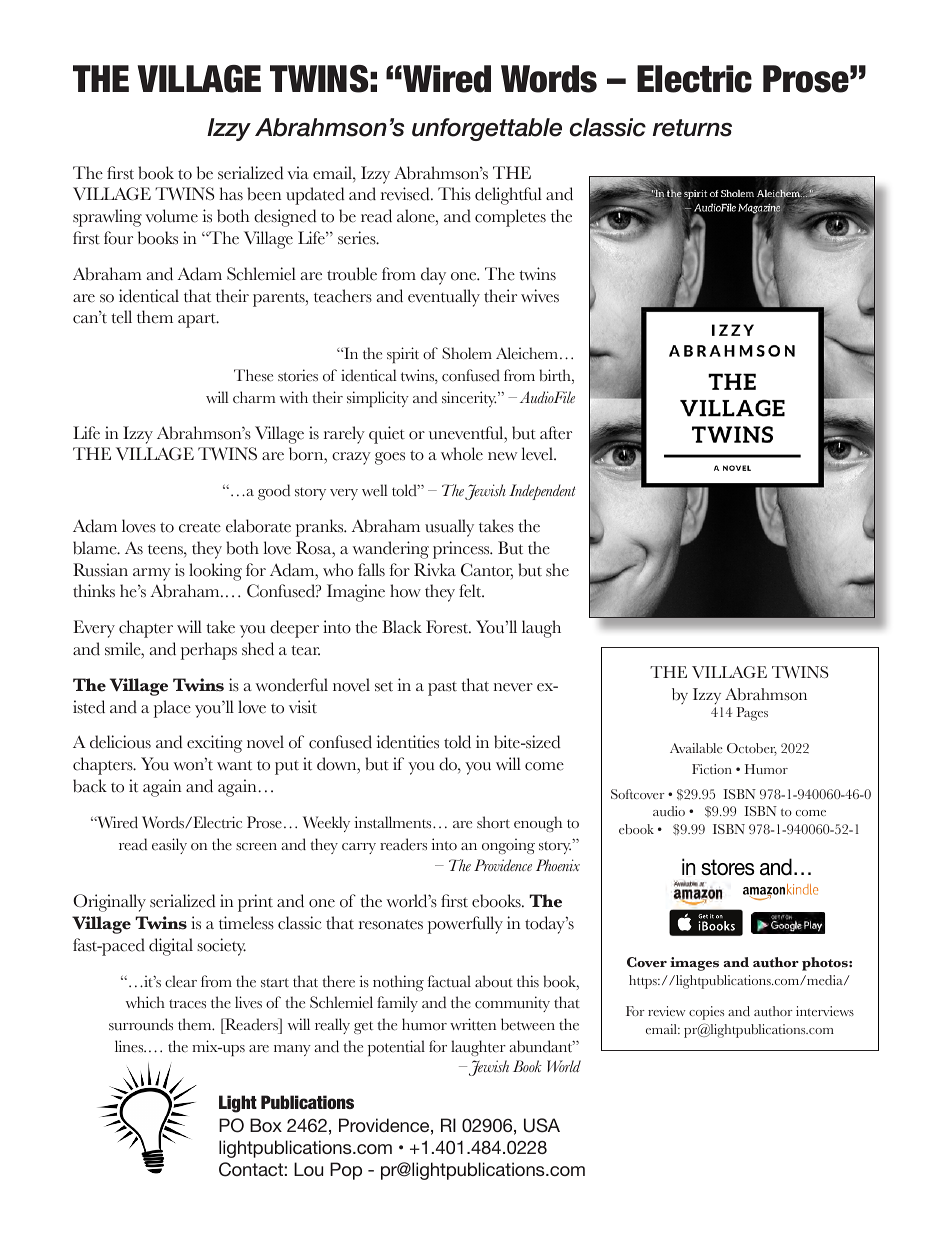 The image size is (952, 1233). I want to click on easily, so click(169, 846).
